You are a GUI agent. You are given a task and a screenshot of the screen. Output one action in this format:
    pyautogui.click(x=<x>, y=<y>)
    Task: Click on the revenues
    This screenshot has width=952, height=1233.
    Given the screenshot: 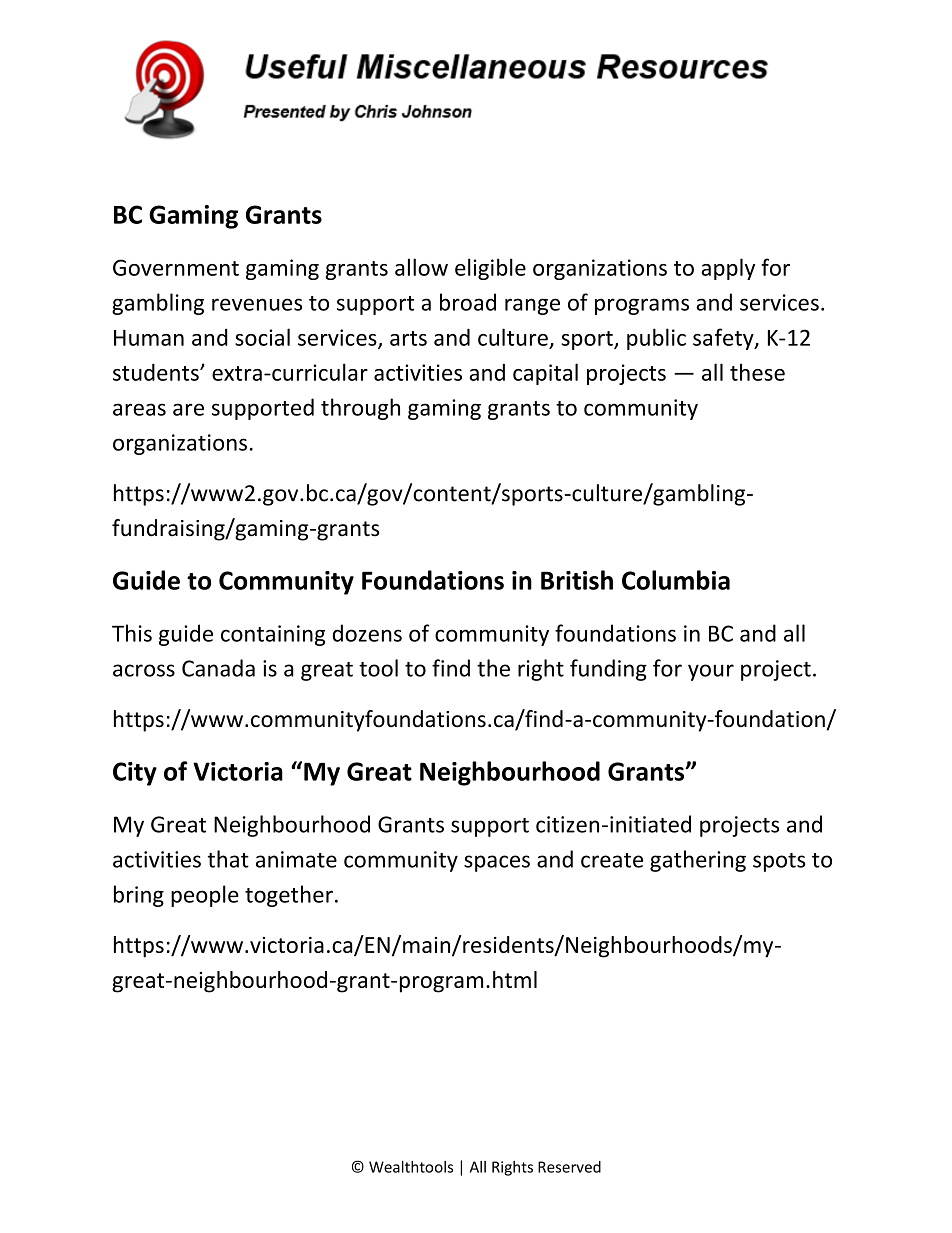 What is the action you would take?
    pyautogui.click(x=257, y=304)
